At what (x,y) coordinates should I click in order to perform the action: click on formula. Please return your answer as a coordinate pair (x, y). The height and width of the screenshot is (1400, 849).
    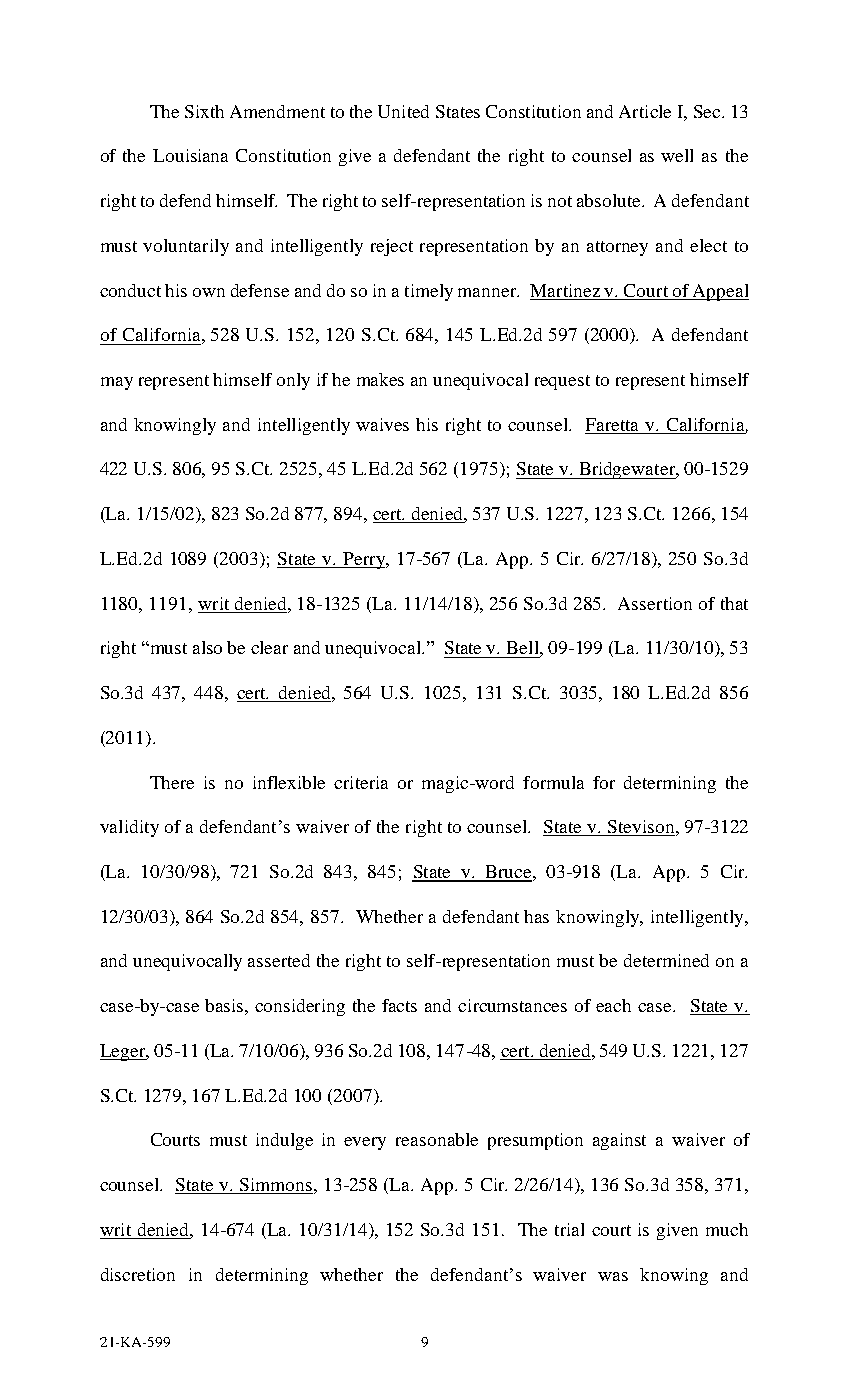
    Looking at the image, I should click on (553, 782).
